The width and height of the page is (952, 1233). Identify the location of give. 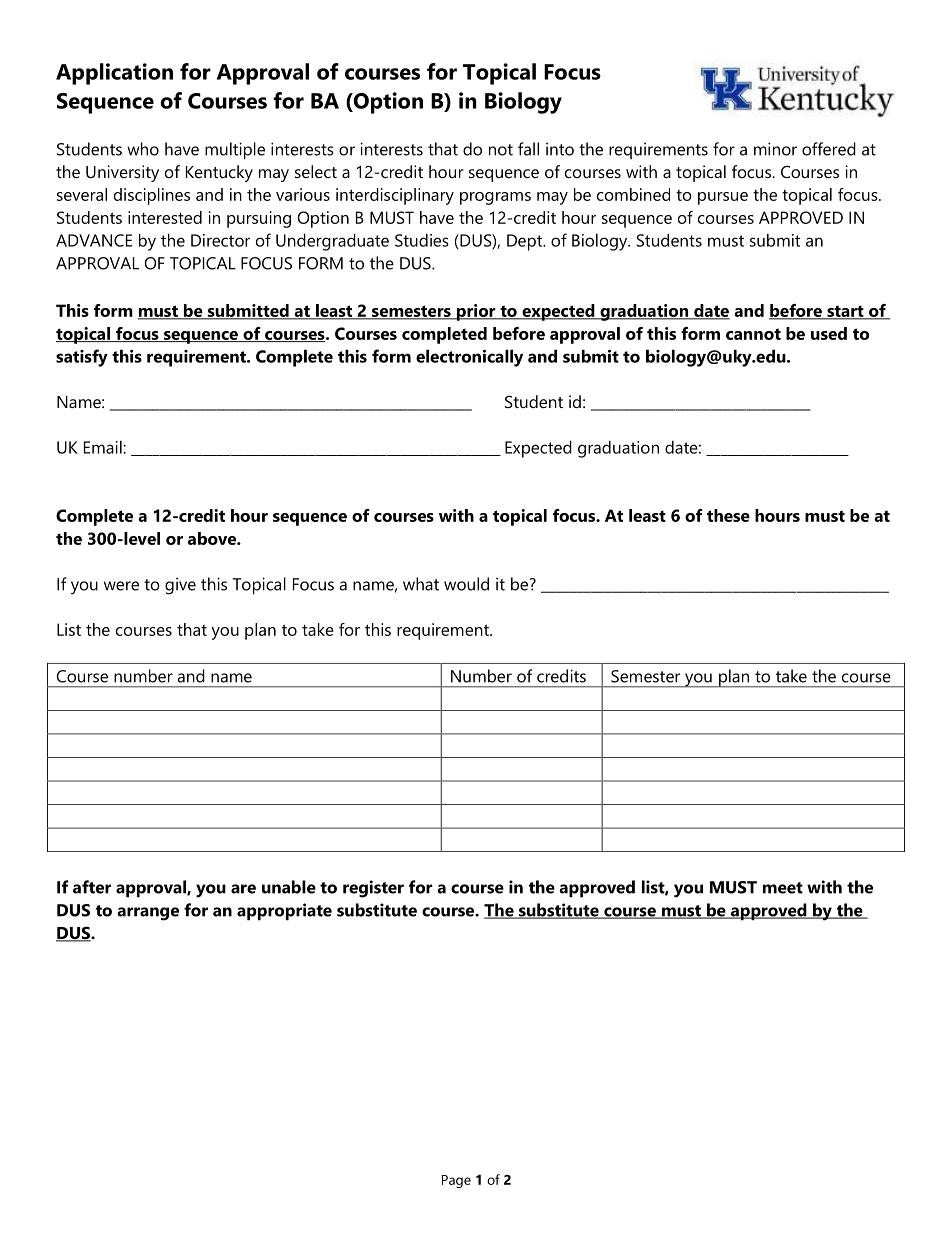
(180, 586).
